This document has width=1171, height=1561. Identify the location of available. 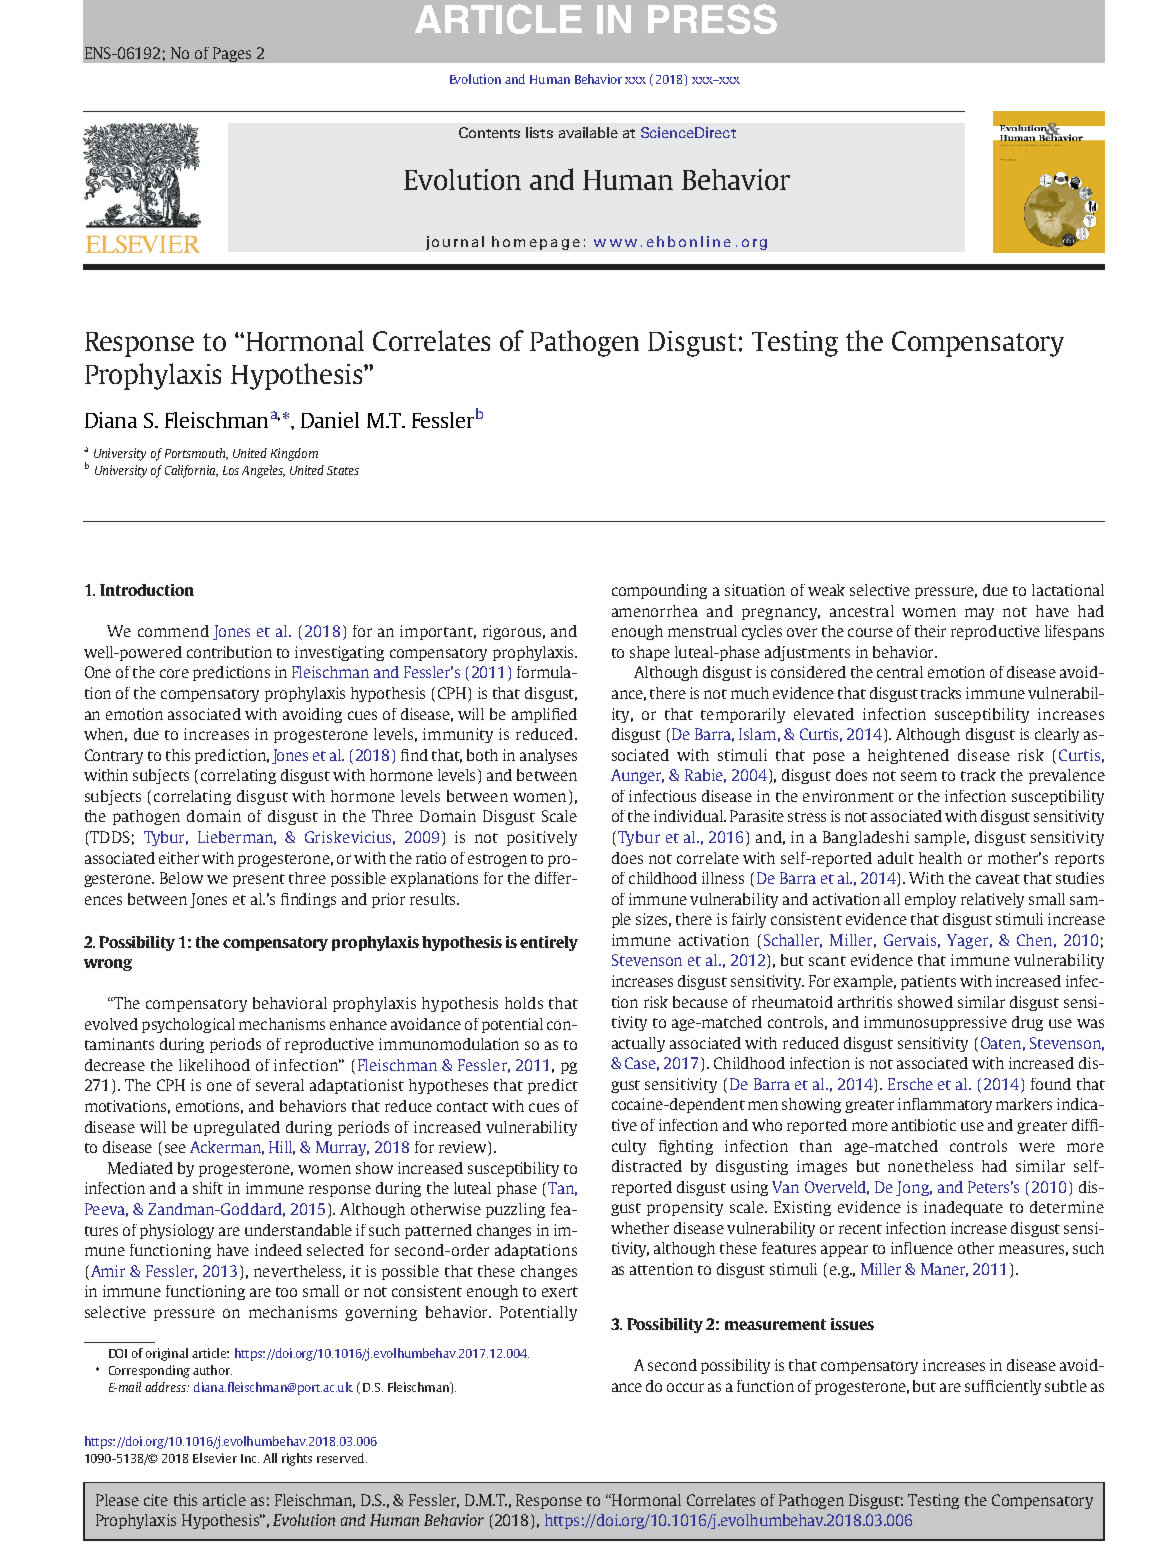
(588, 132).
